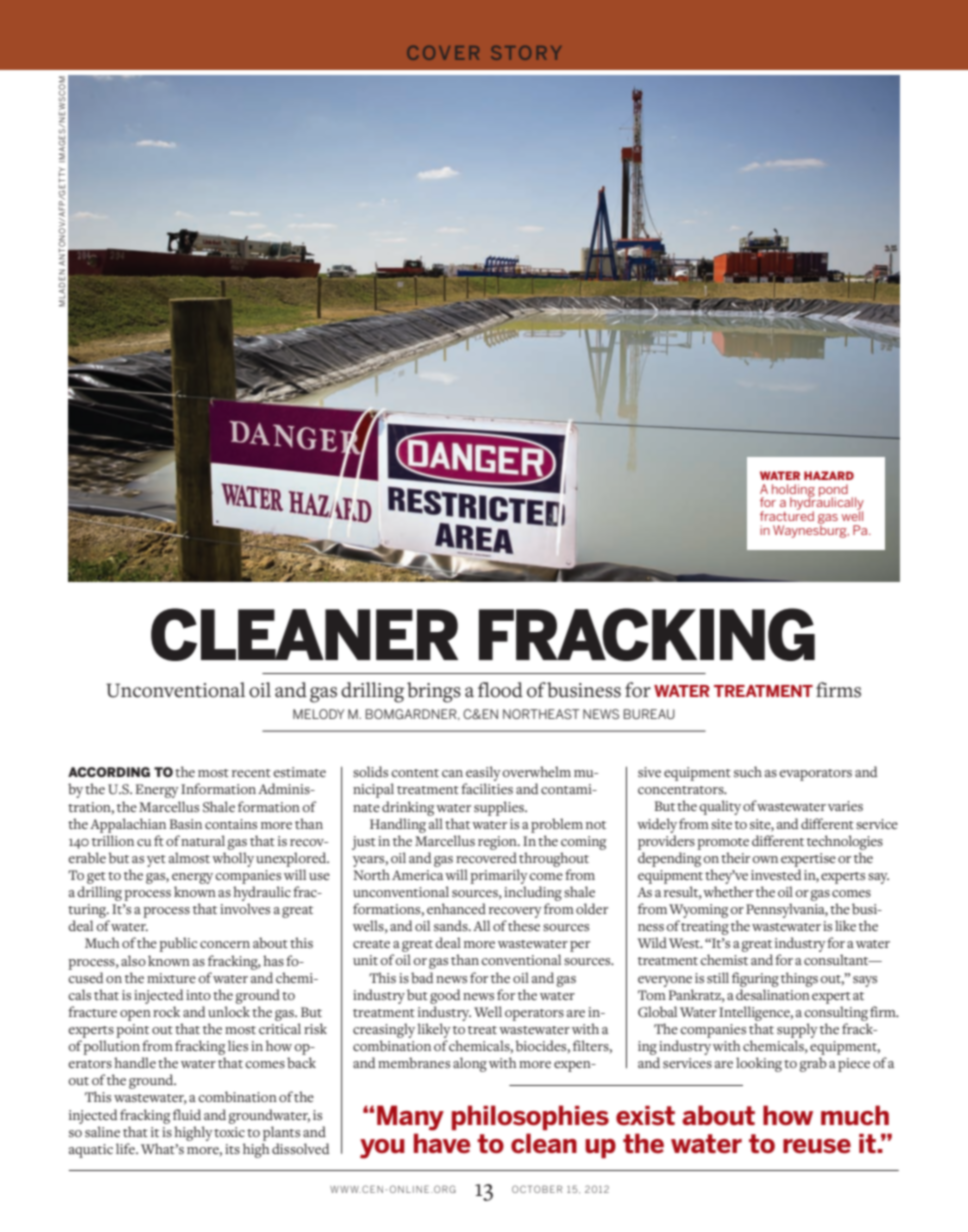 The image size is (968, 1232). Describe the element at coordinates (187, 1114) in the screenshot. I see `fluid` at that location.
